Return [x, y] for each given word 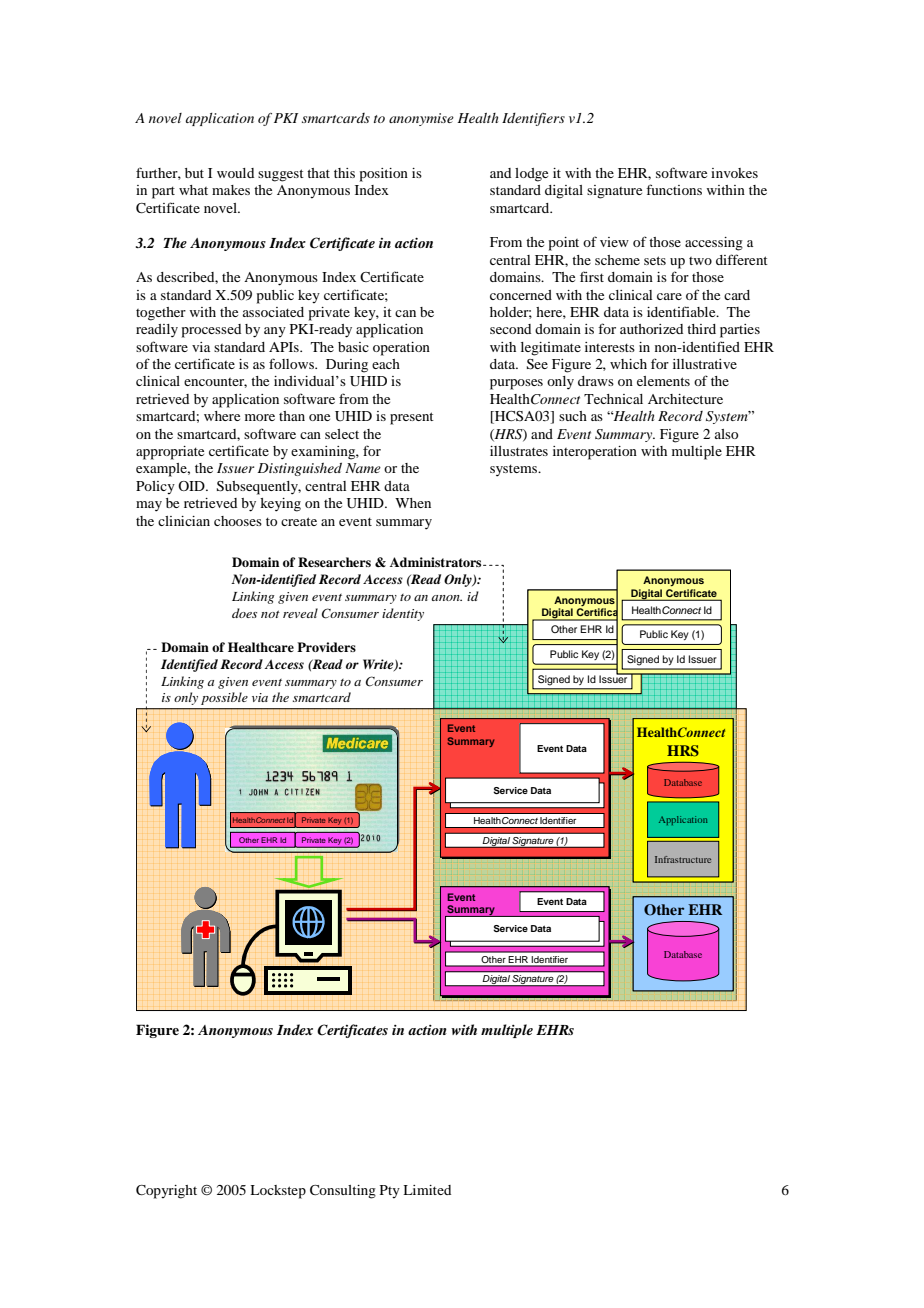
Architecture [685, 399]
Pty [390, 1192]
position [384, 175]
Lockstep [278, 1192]
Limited [427, 1190]
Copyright [166, 1192]
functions [674, 189]
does [244, 613]
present [412, 418]
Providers [326, 647]
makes [231, 190]
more [260, 417]
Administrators [437, 562]
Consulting [343, 1192]
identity [403, 614]
